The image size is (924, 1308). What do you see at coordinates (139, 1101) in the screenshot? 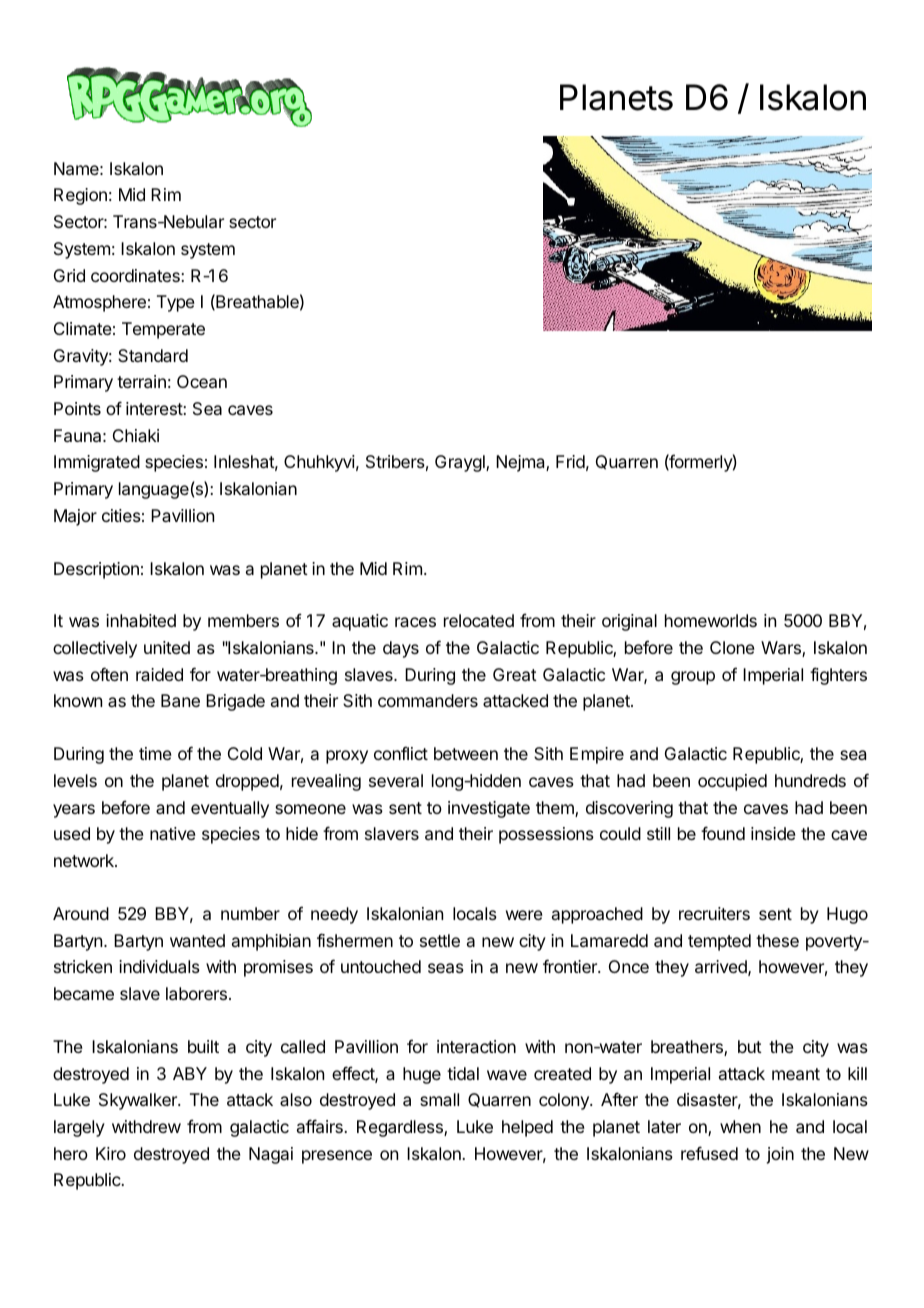
I see `Skywalker` at bounding box center [139, 1101].
